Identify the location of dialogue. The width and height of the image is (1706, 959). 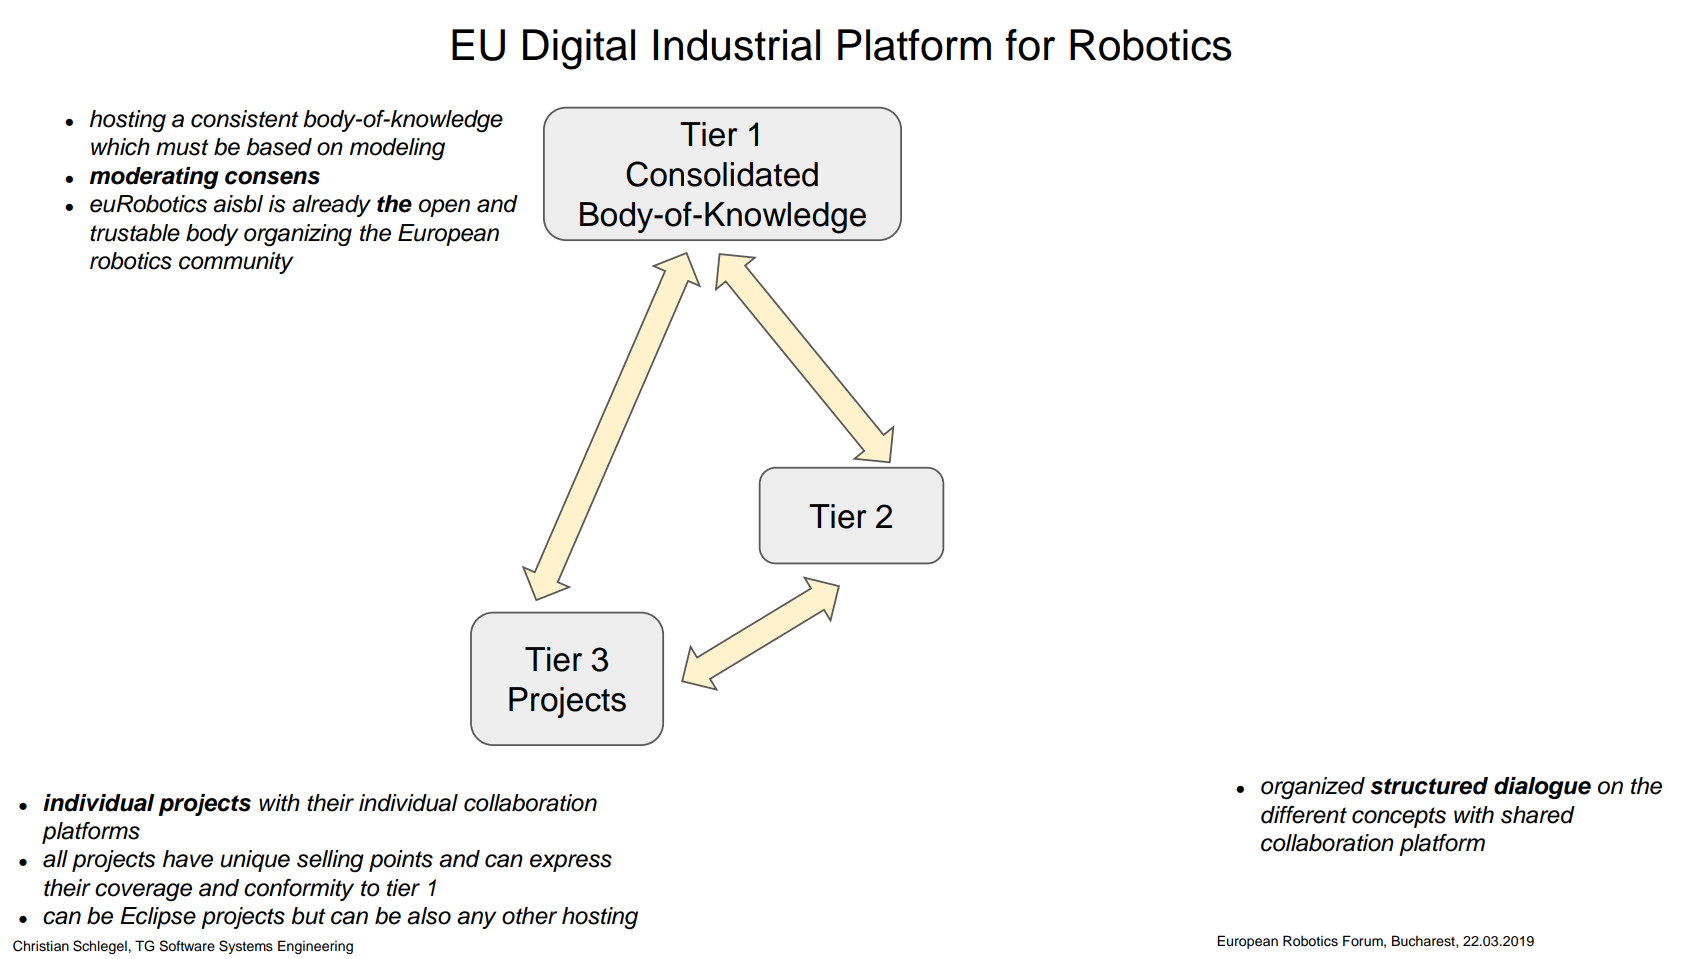
(1542, 788).
